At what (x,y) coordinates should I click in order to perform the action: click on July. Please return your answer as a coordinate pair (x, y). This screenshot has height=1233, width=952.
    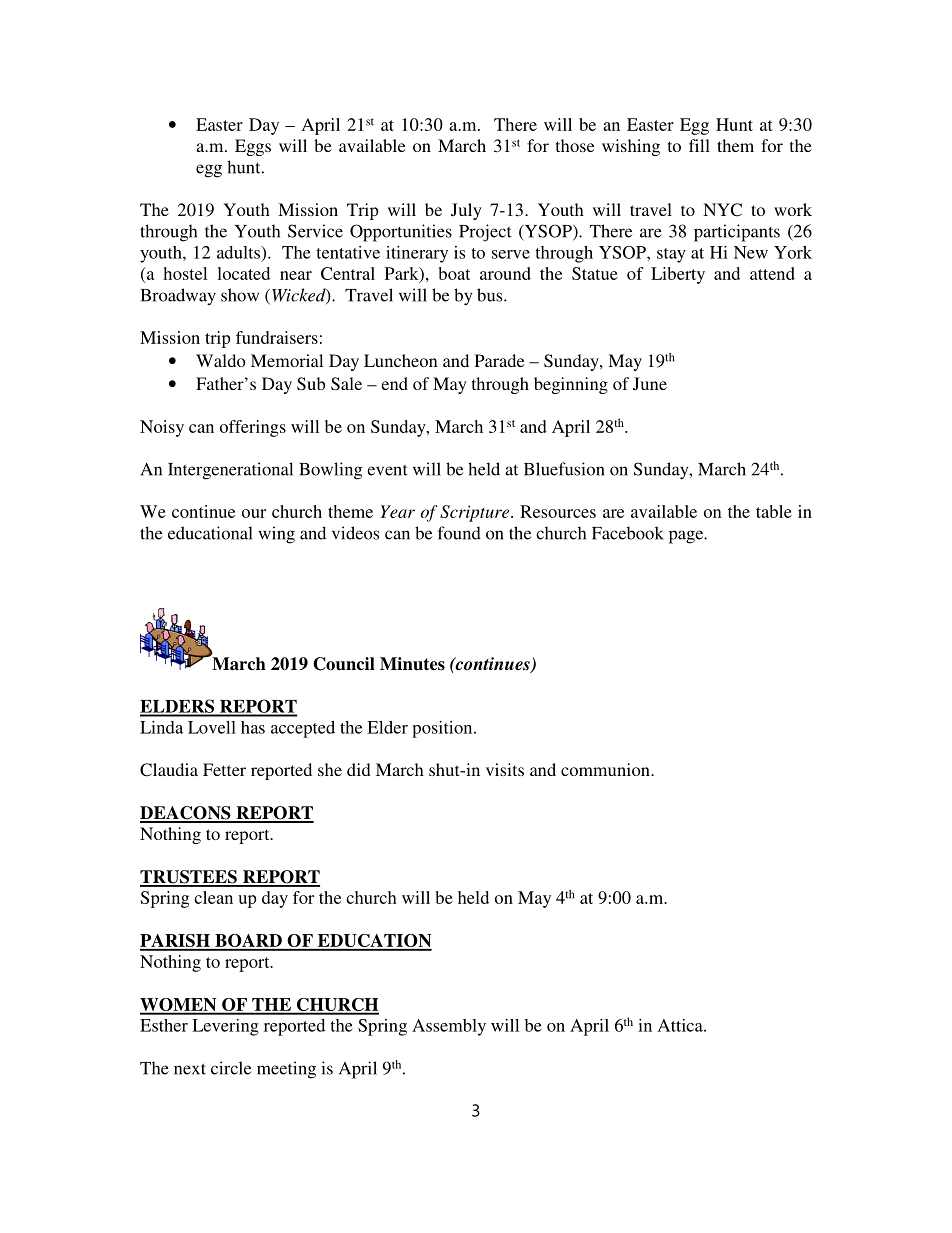
    Looking at the image, I should click on (466, 211).
